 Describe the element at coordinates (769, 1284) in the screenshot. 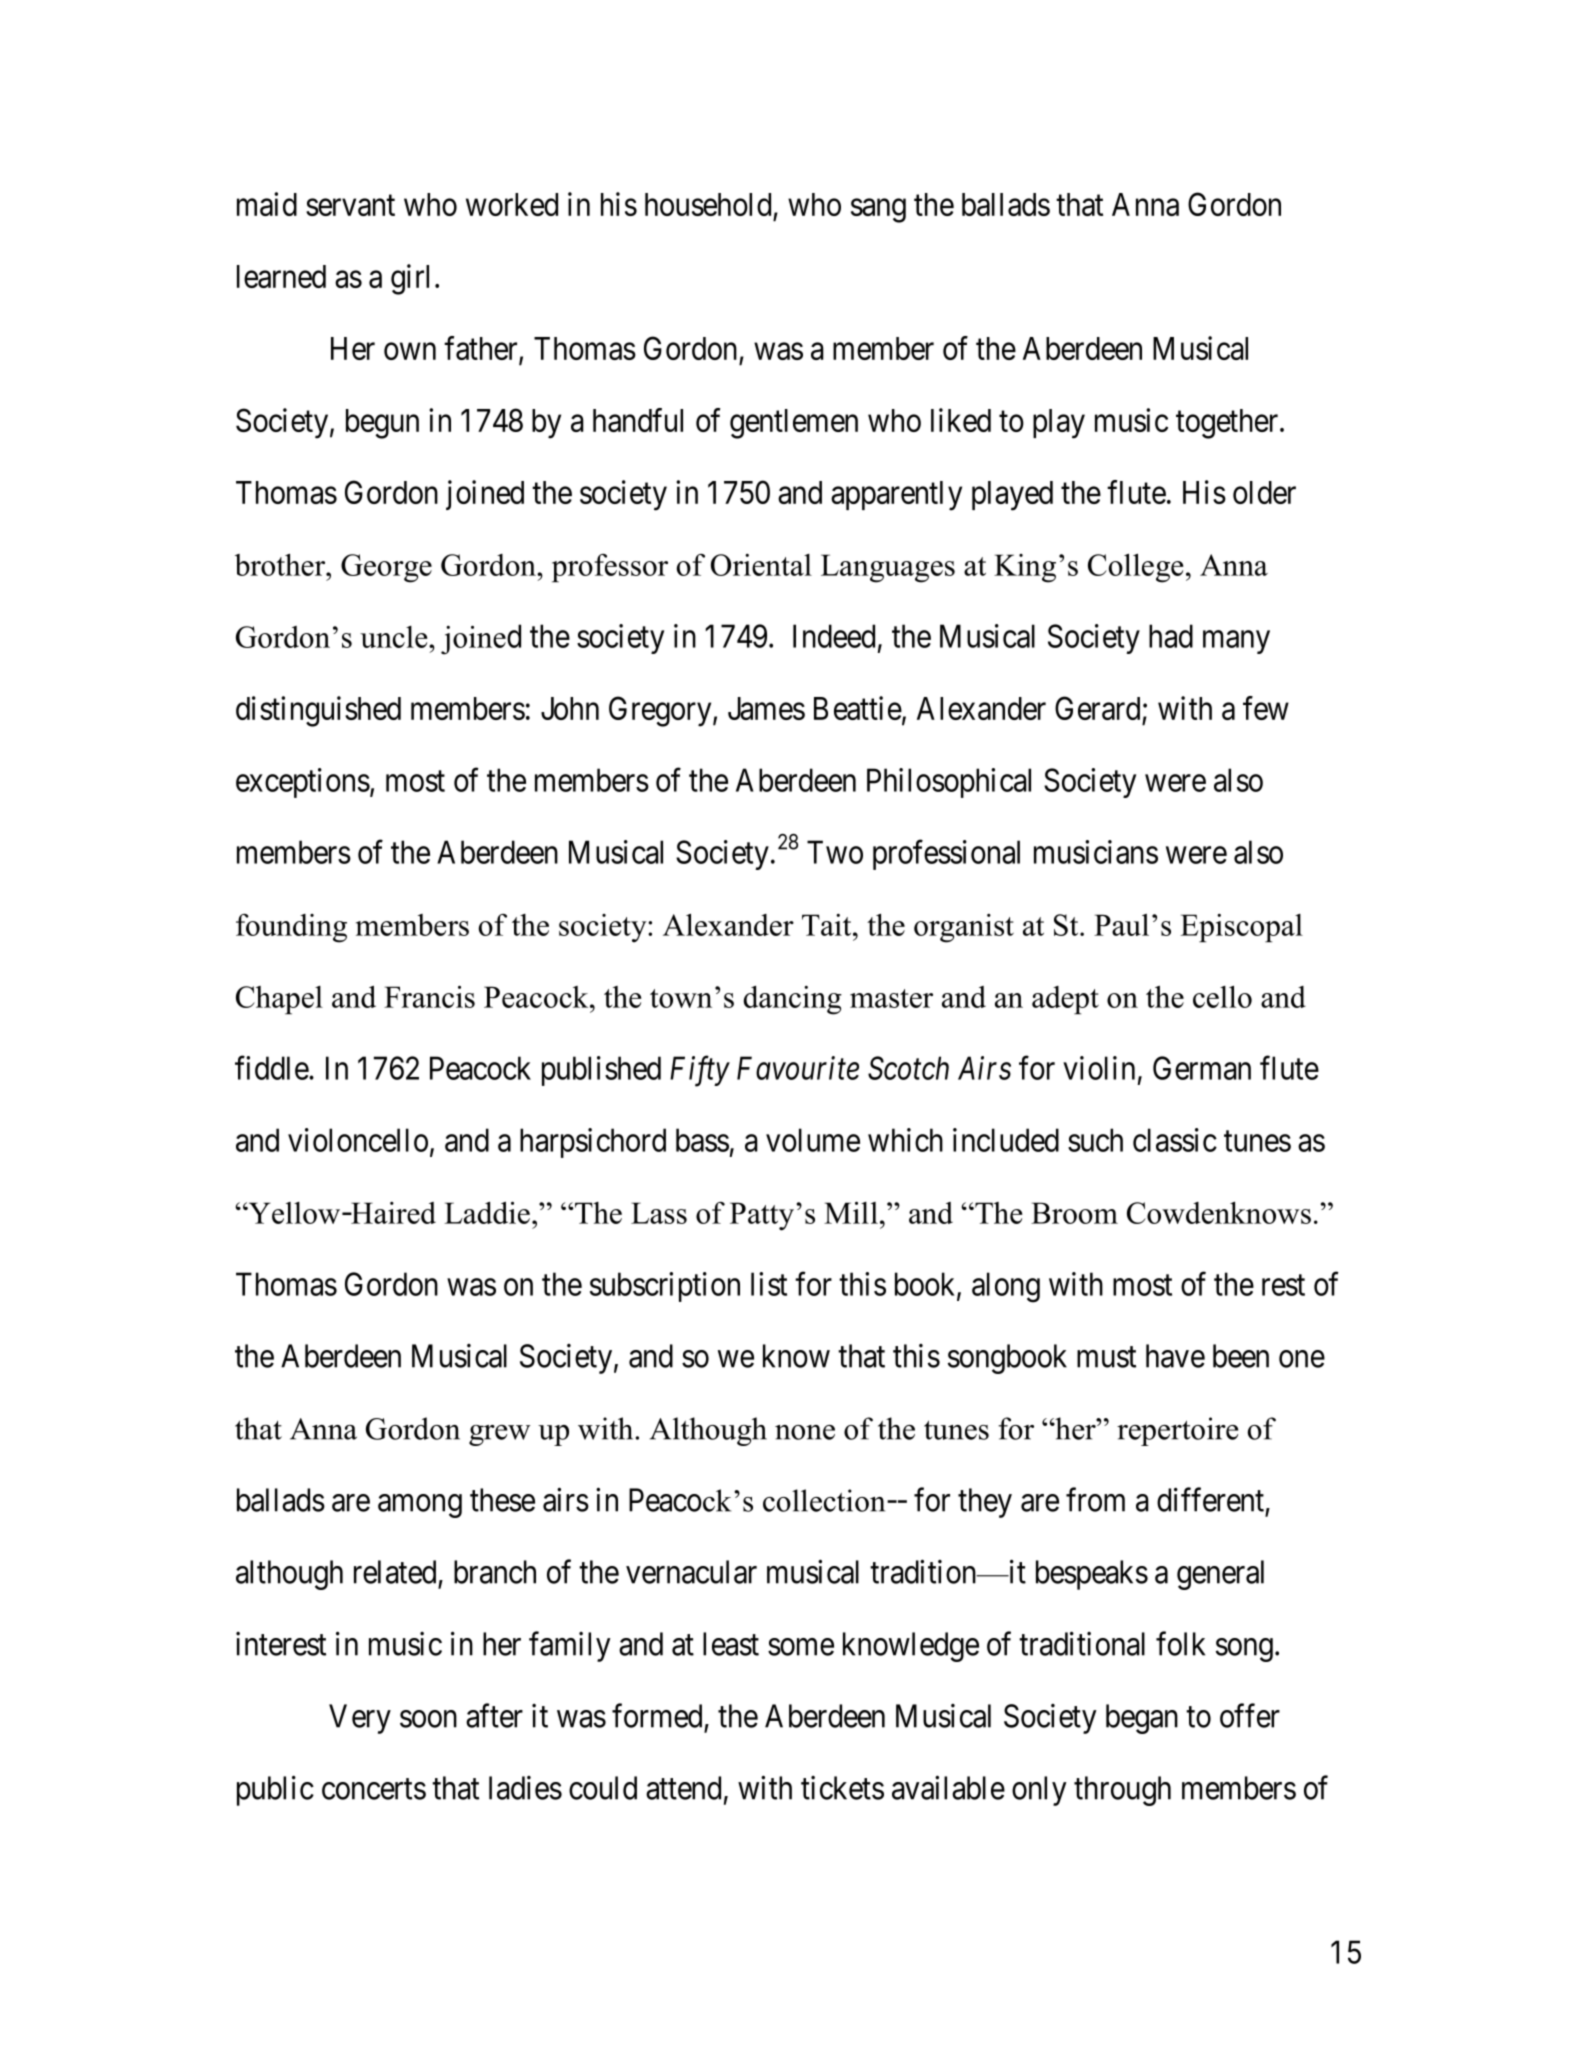

I see `list` at that location.
